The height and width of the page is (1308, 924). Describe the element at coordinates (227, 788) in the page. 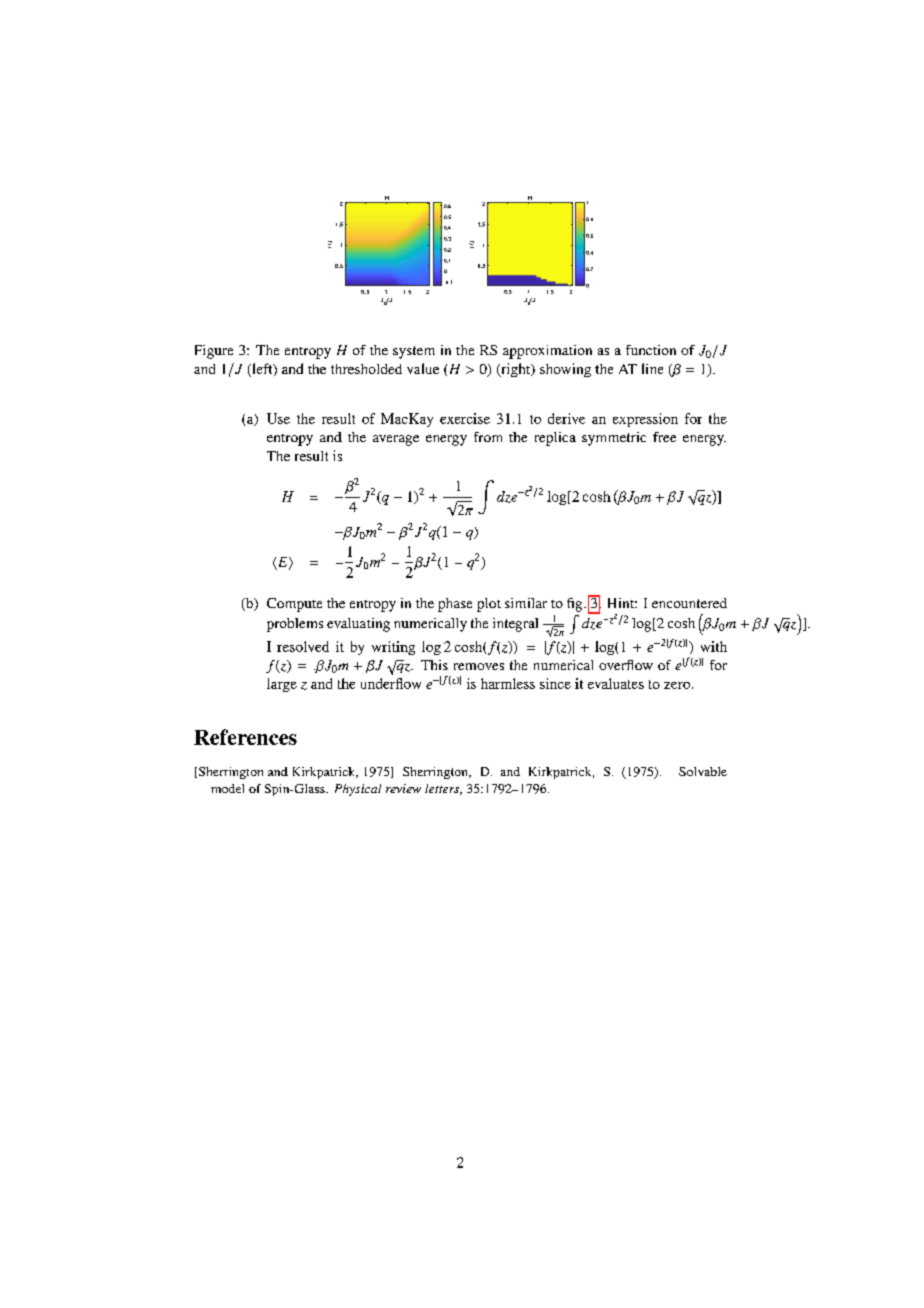

I see `model` at that location.
